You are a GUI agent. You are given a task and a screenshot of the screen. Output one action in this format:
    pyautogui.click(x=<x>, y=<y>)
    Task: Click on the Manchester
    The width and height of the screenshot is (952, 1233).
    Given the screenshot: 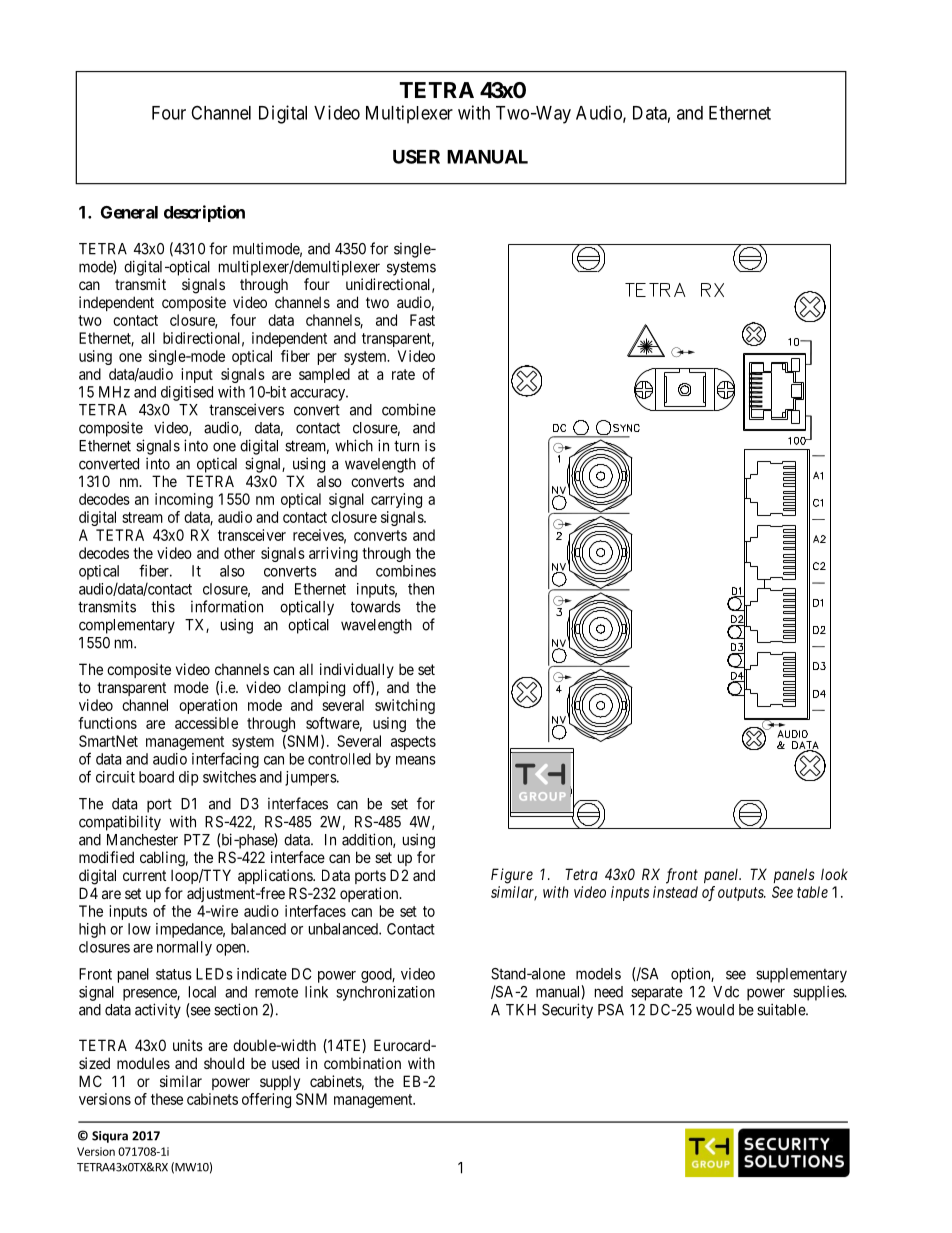 What is the action you would take?
    pyautogui.click(x=142, y=840)
